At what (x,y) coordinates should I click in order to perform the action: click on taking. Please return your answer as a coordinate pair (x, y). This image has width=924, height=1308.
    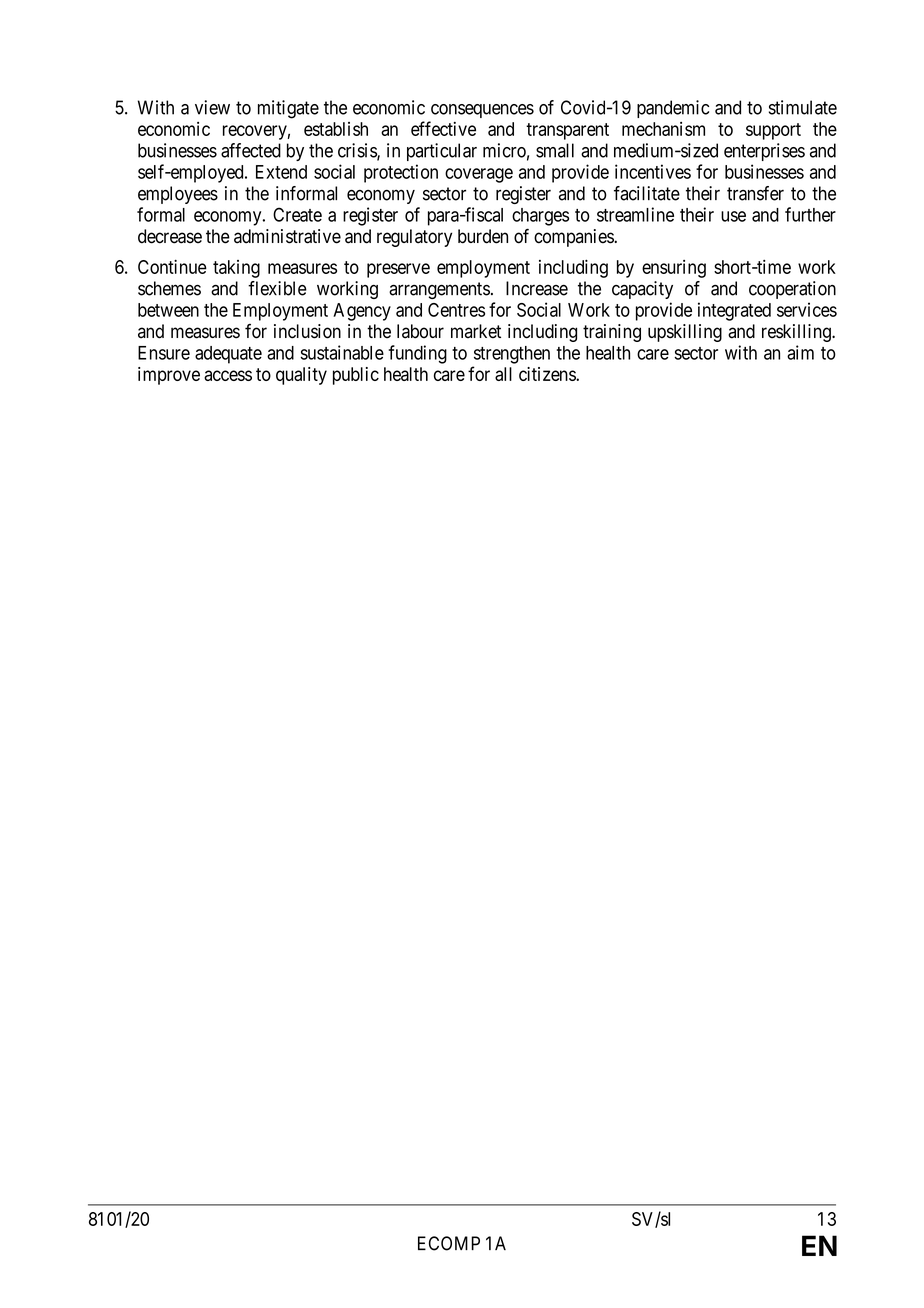
    Looking at the image, I should click on (236, 269).
